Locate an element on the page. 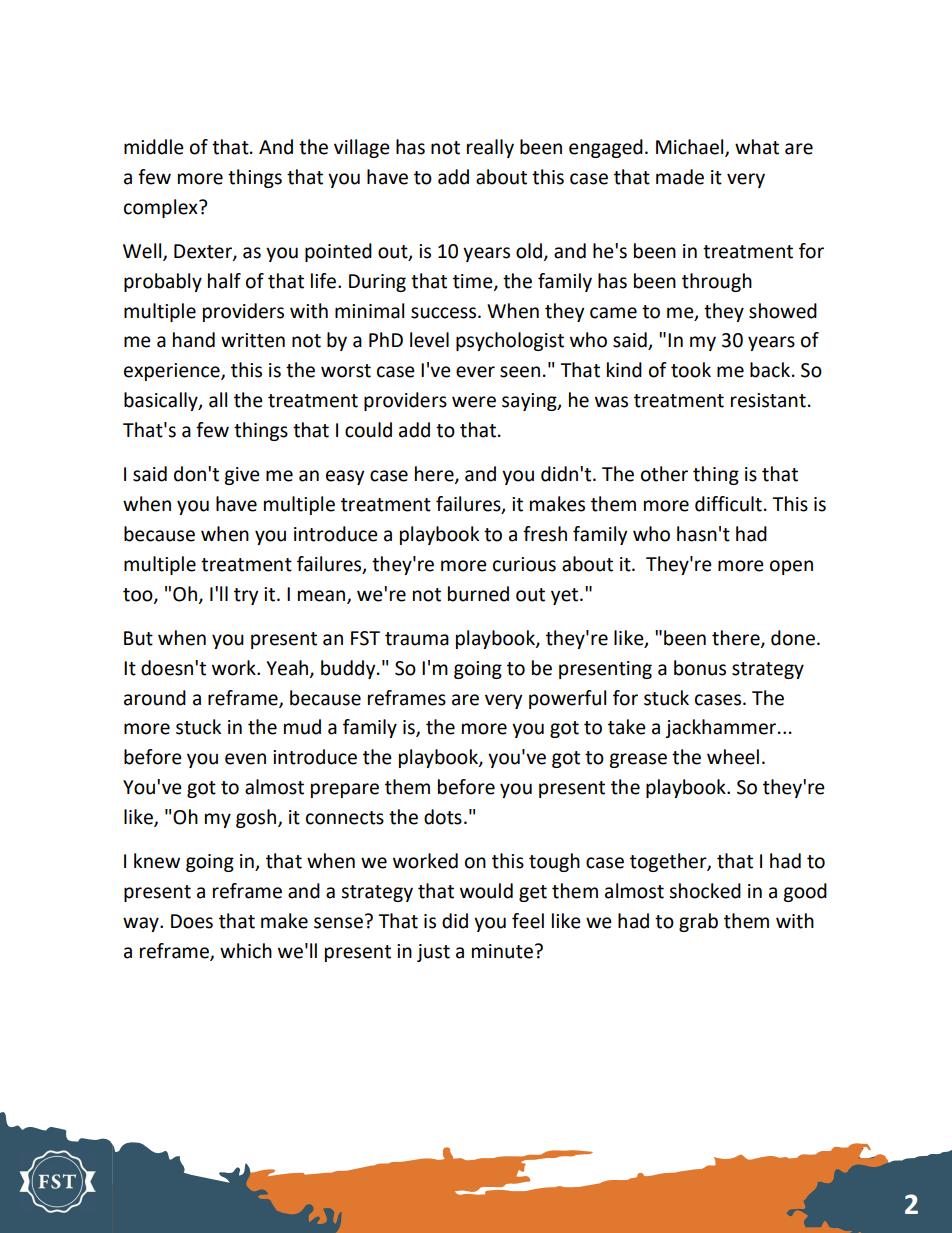 This image has height=1233, width=952. bonus is located at coordinates (700, 668).
